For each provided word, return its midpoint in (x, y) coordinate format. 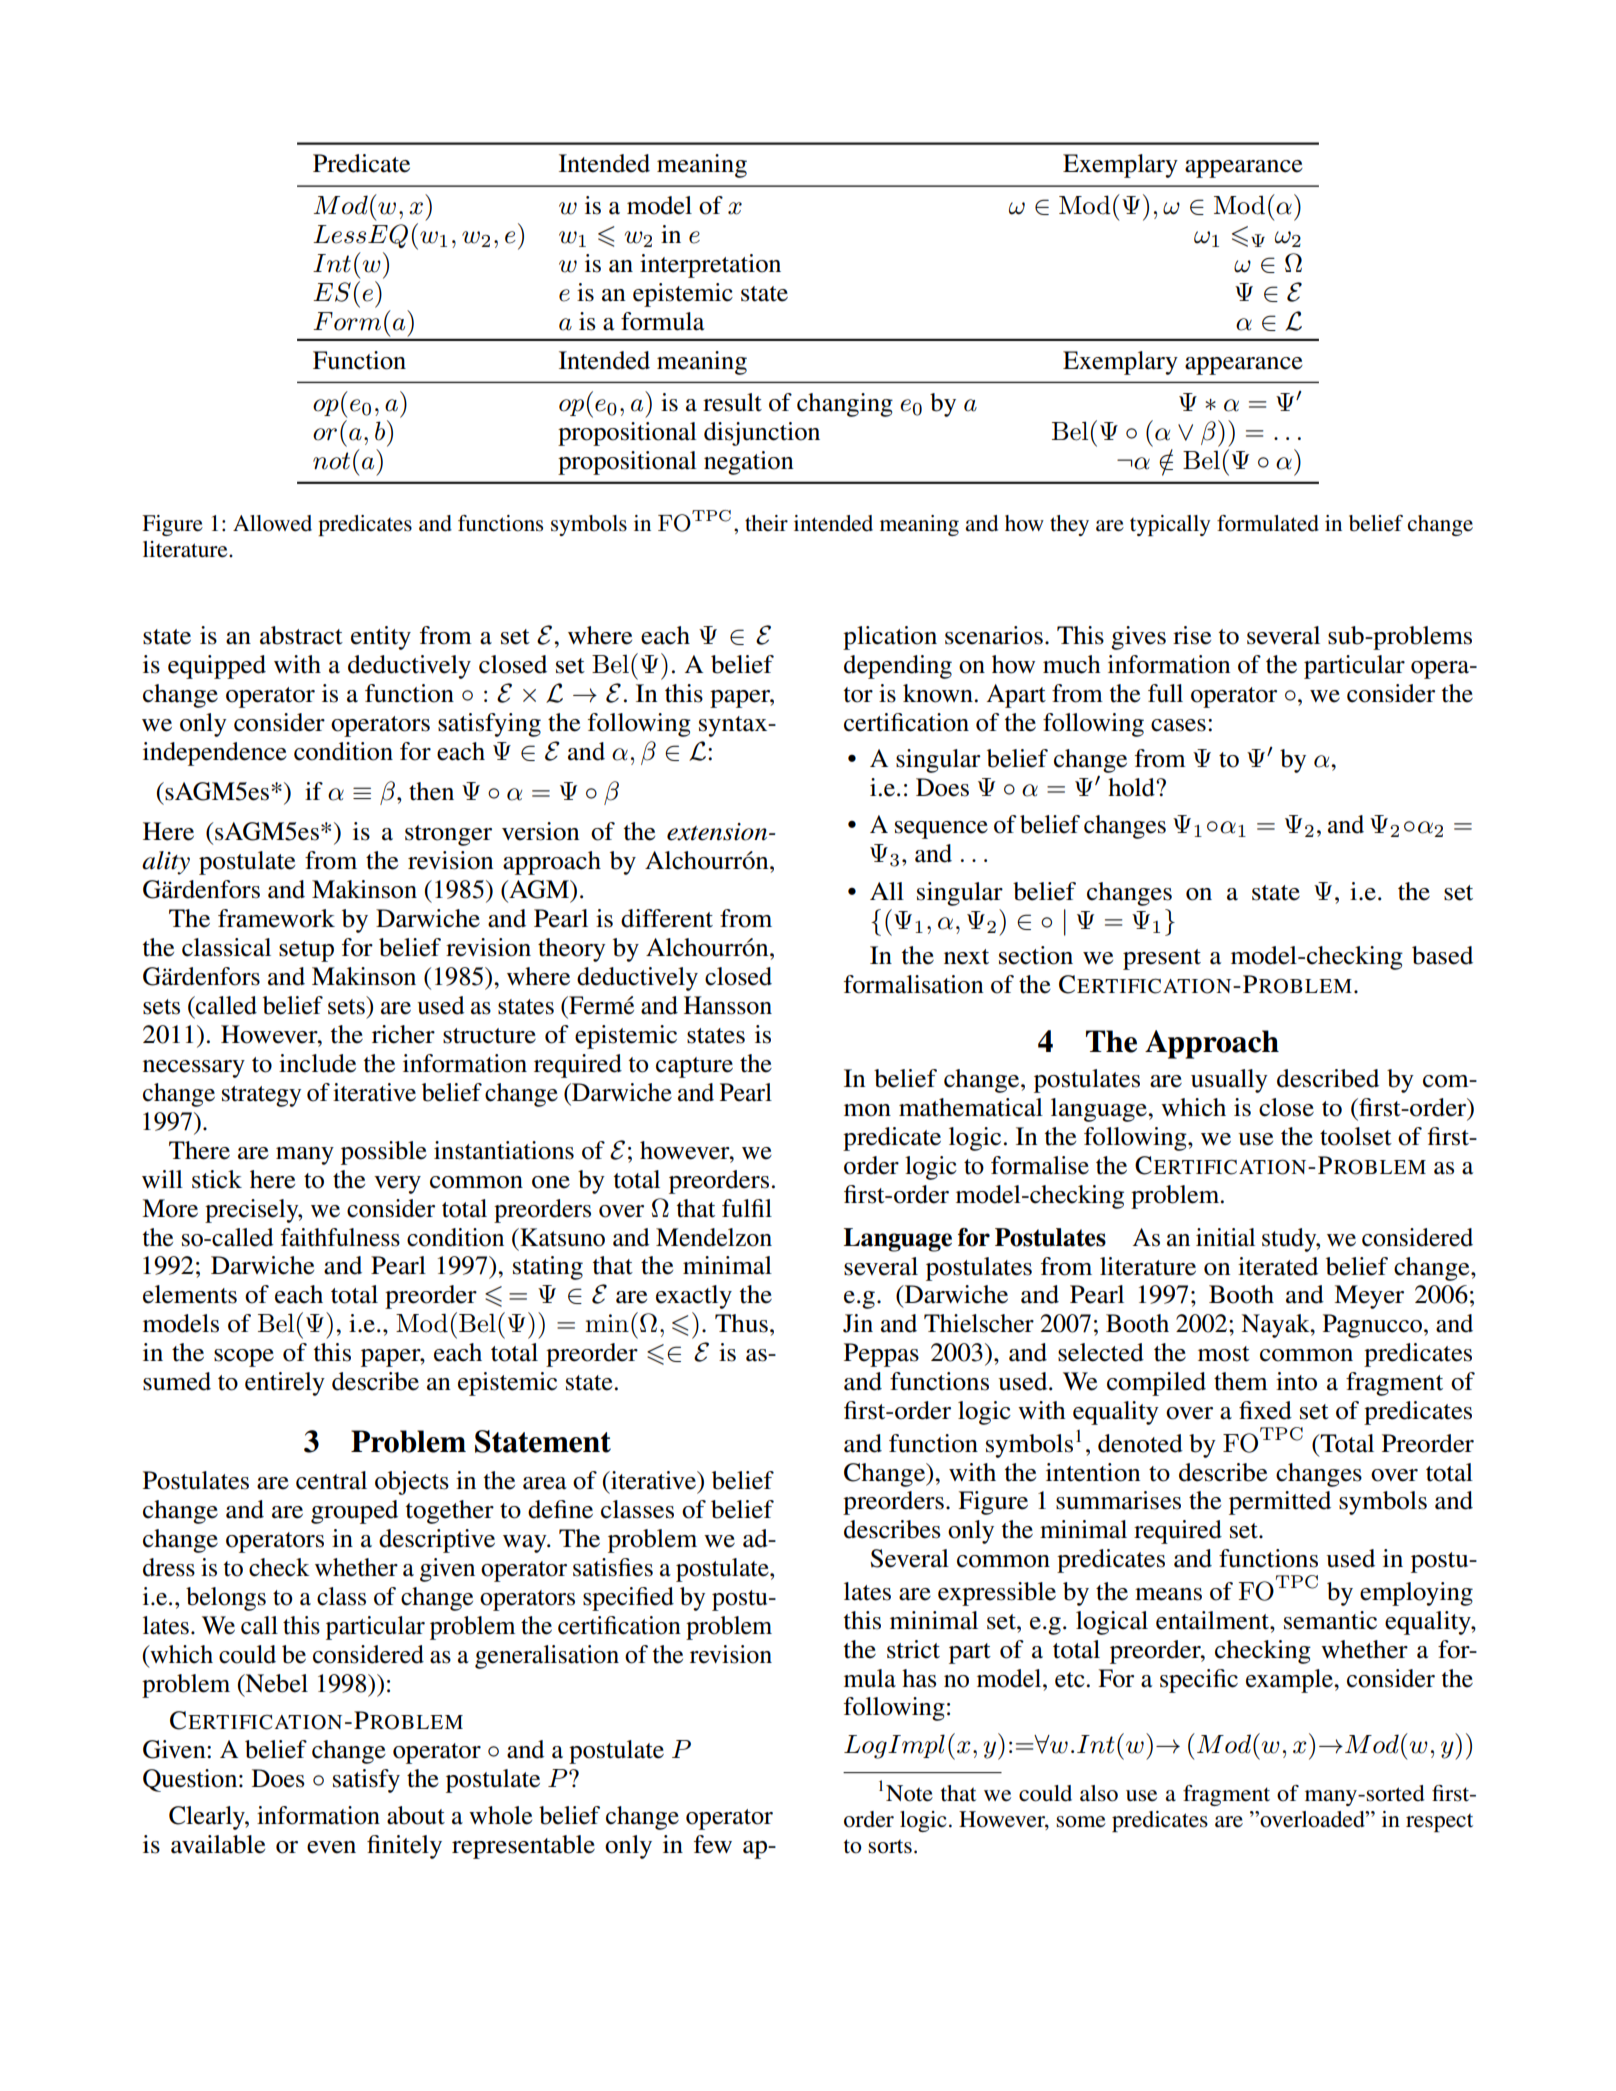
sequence (941, 830)
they (1069, 525)
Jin (858, 1323)
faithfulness (340, 1237)
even (331, 1847)
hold (1132, 787)
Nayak (1276, 1326)
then (431, 791)
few (713, 1844)
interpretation (710, 266)
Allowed (272, 523)
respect (1439, 1822)
